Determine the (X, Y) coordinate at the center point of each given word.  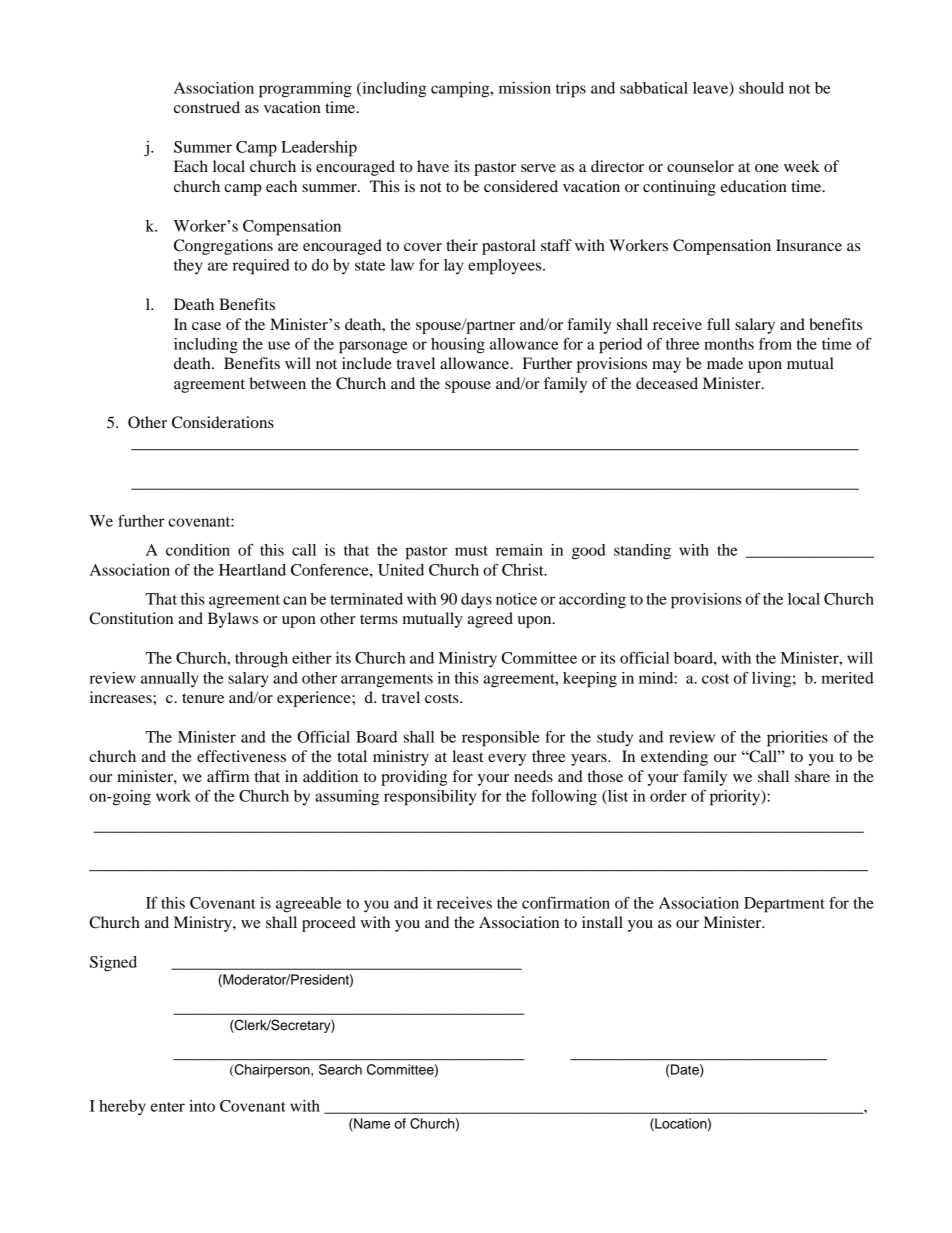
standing (642, 552)
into (202, 1106)
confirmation (566, 903)
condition (198, 550)
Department (784, 905)
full (718, 324)
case (206, 326)
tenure (203, 698)
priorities (797, 739)
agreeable (308, 905)
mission (525, 88)
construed (207, 107)
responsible (500, 739)
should (761, 88)
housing (458, 346)
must (471, 551)
